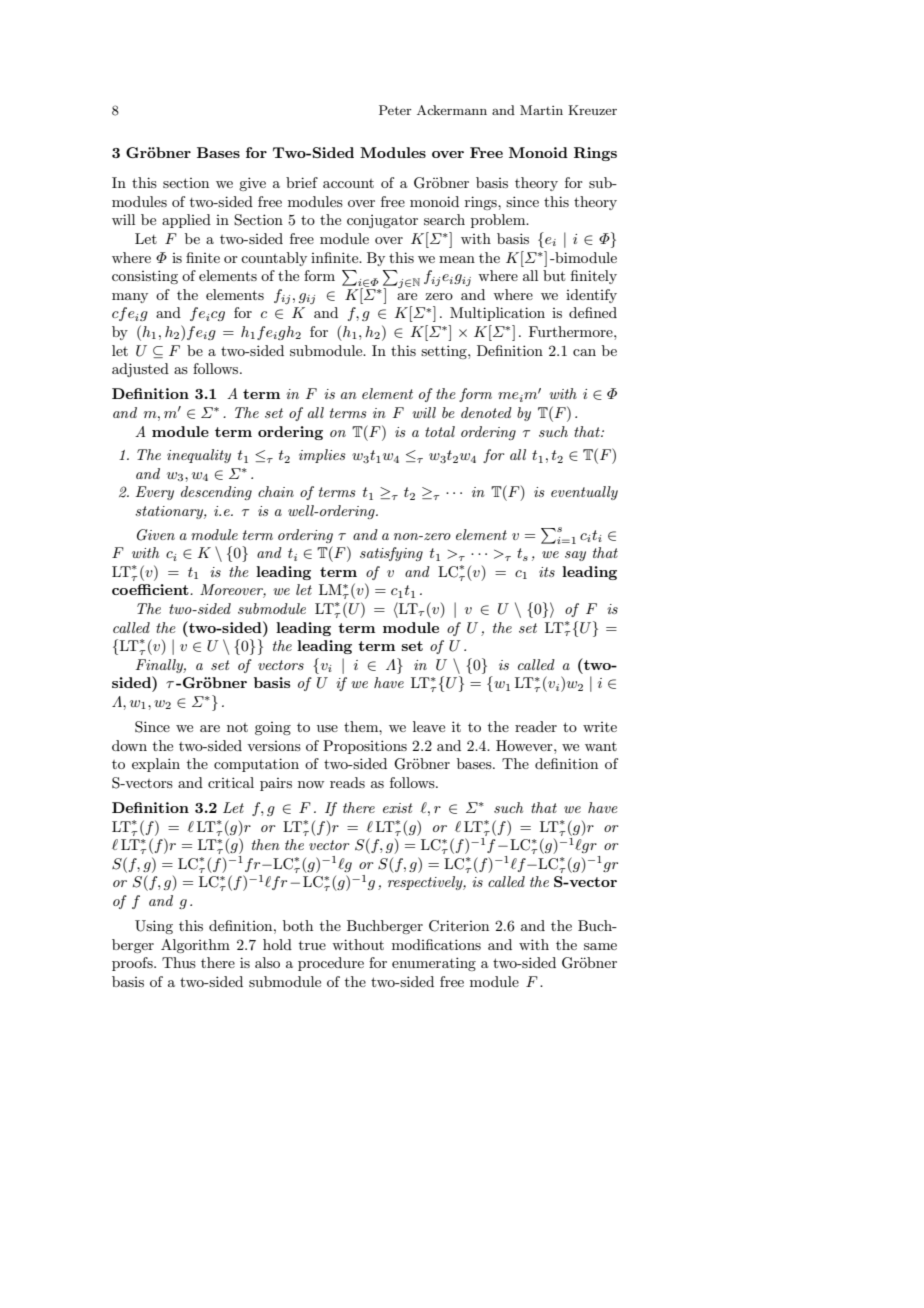 The width and height of the page is (924, 1308). What do you see at coordinates (391, 554) in the page?
I see `satisfying` at bounding box center [391, 554].
